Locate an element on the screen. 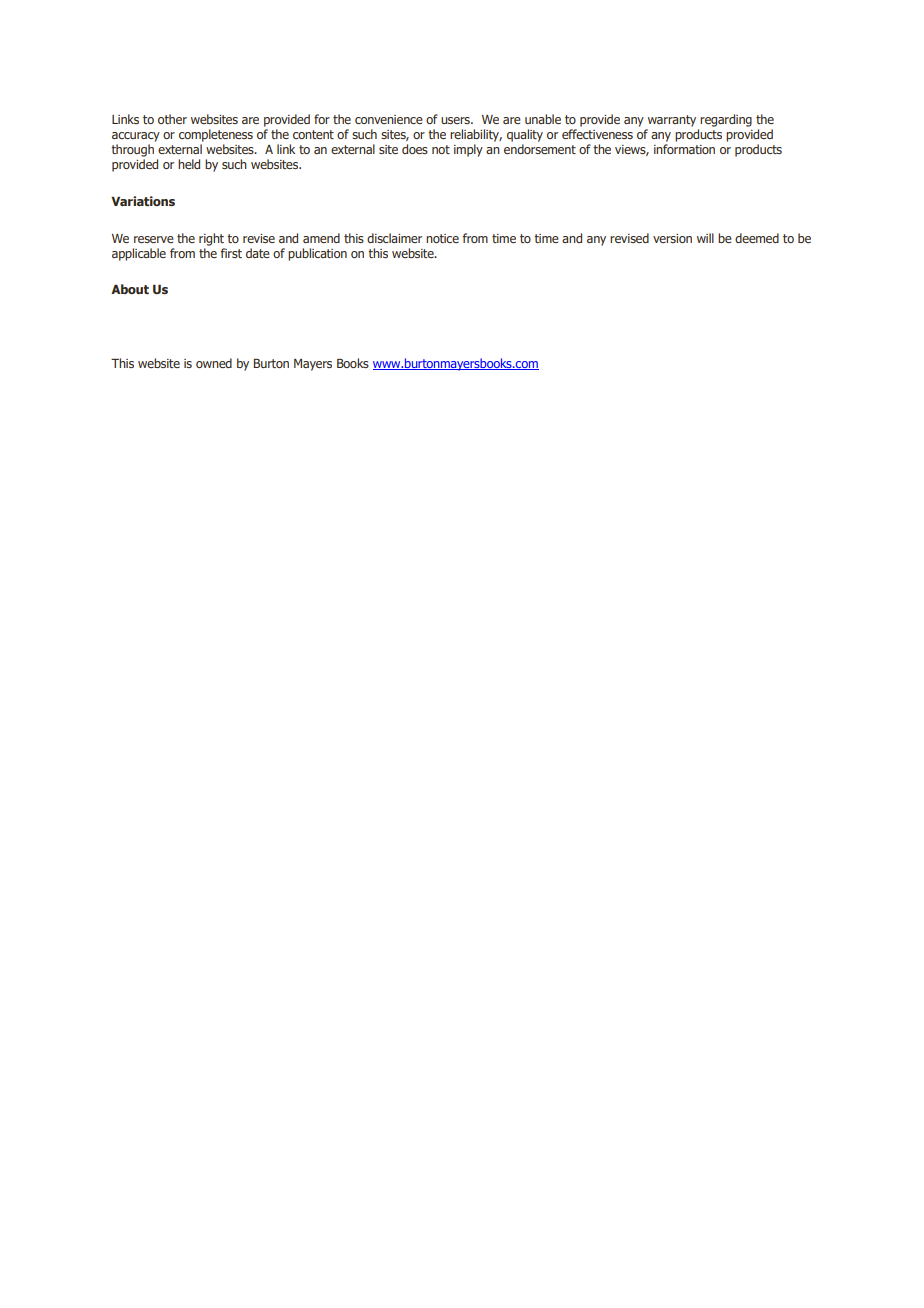 The image size is (924, 1308). right is located at coordinates (211, 239).
